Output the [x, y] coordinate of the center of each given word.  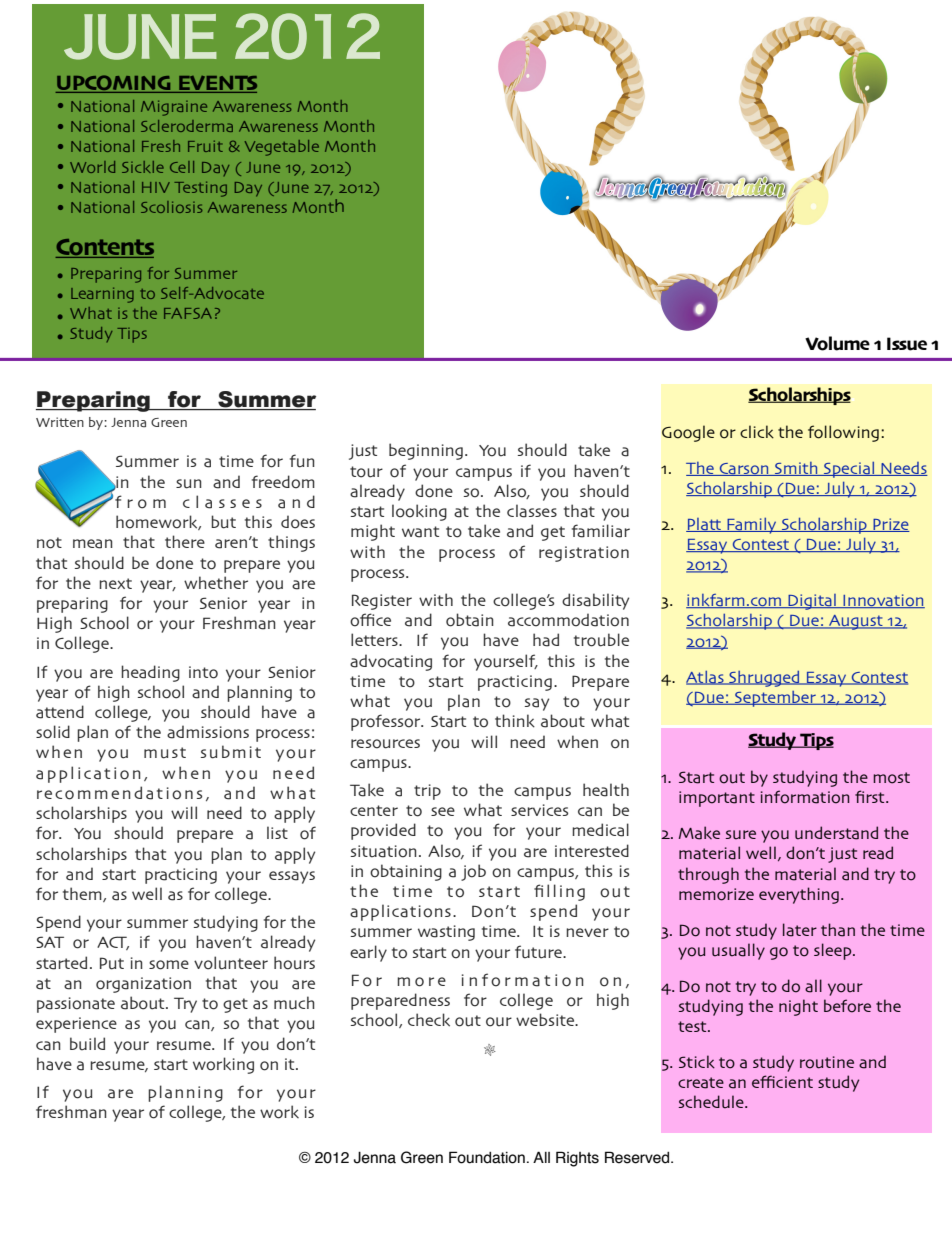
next [115, 583]
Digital [812, 602]
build [87, 1044]
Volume [837, 343]
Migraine [174, 108]
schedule [712, 1102]
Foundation [487, 1157]
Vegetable [282, 148]
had [546, 640]
